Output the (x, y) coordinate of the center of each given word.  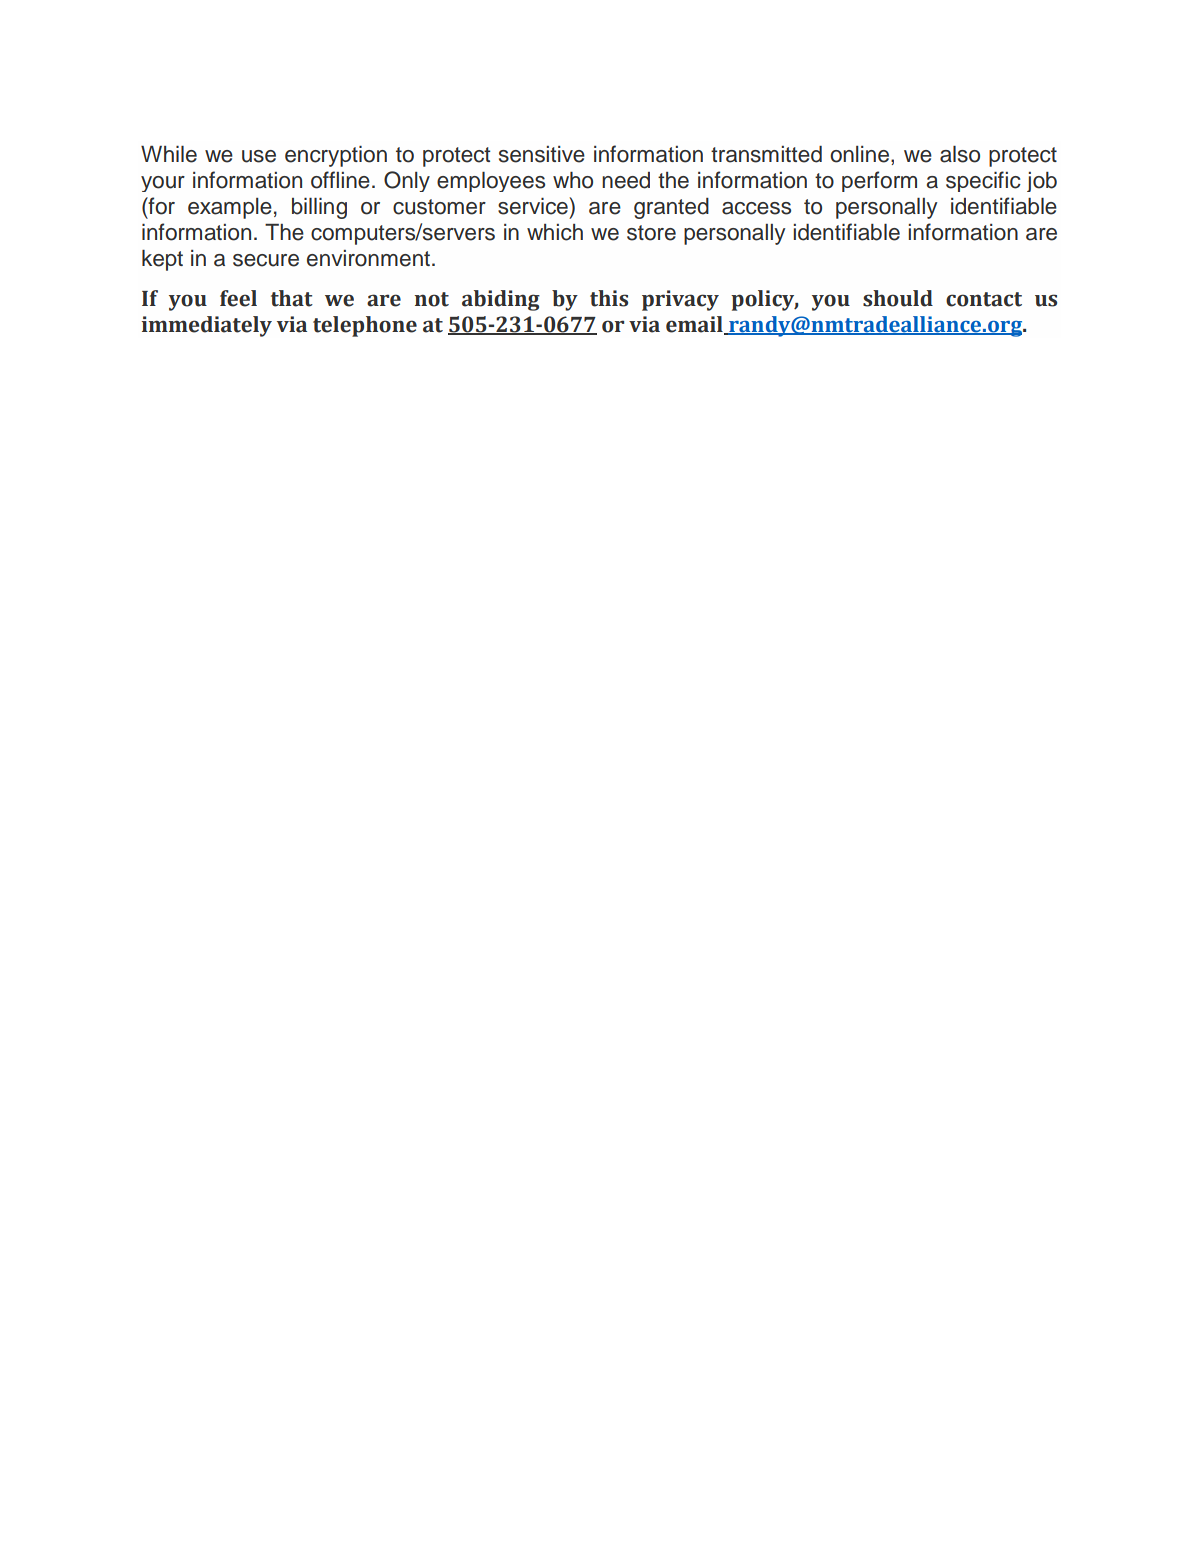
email (695, 325)
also (960, 154)
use (259, 156)
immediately (207, 326)
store (651, 233)
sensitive (542, 154)
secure (266, 260)
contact (984, 299)
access (756, 208)
